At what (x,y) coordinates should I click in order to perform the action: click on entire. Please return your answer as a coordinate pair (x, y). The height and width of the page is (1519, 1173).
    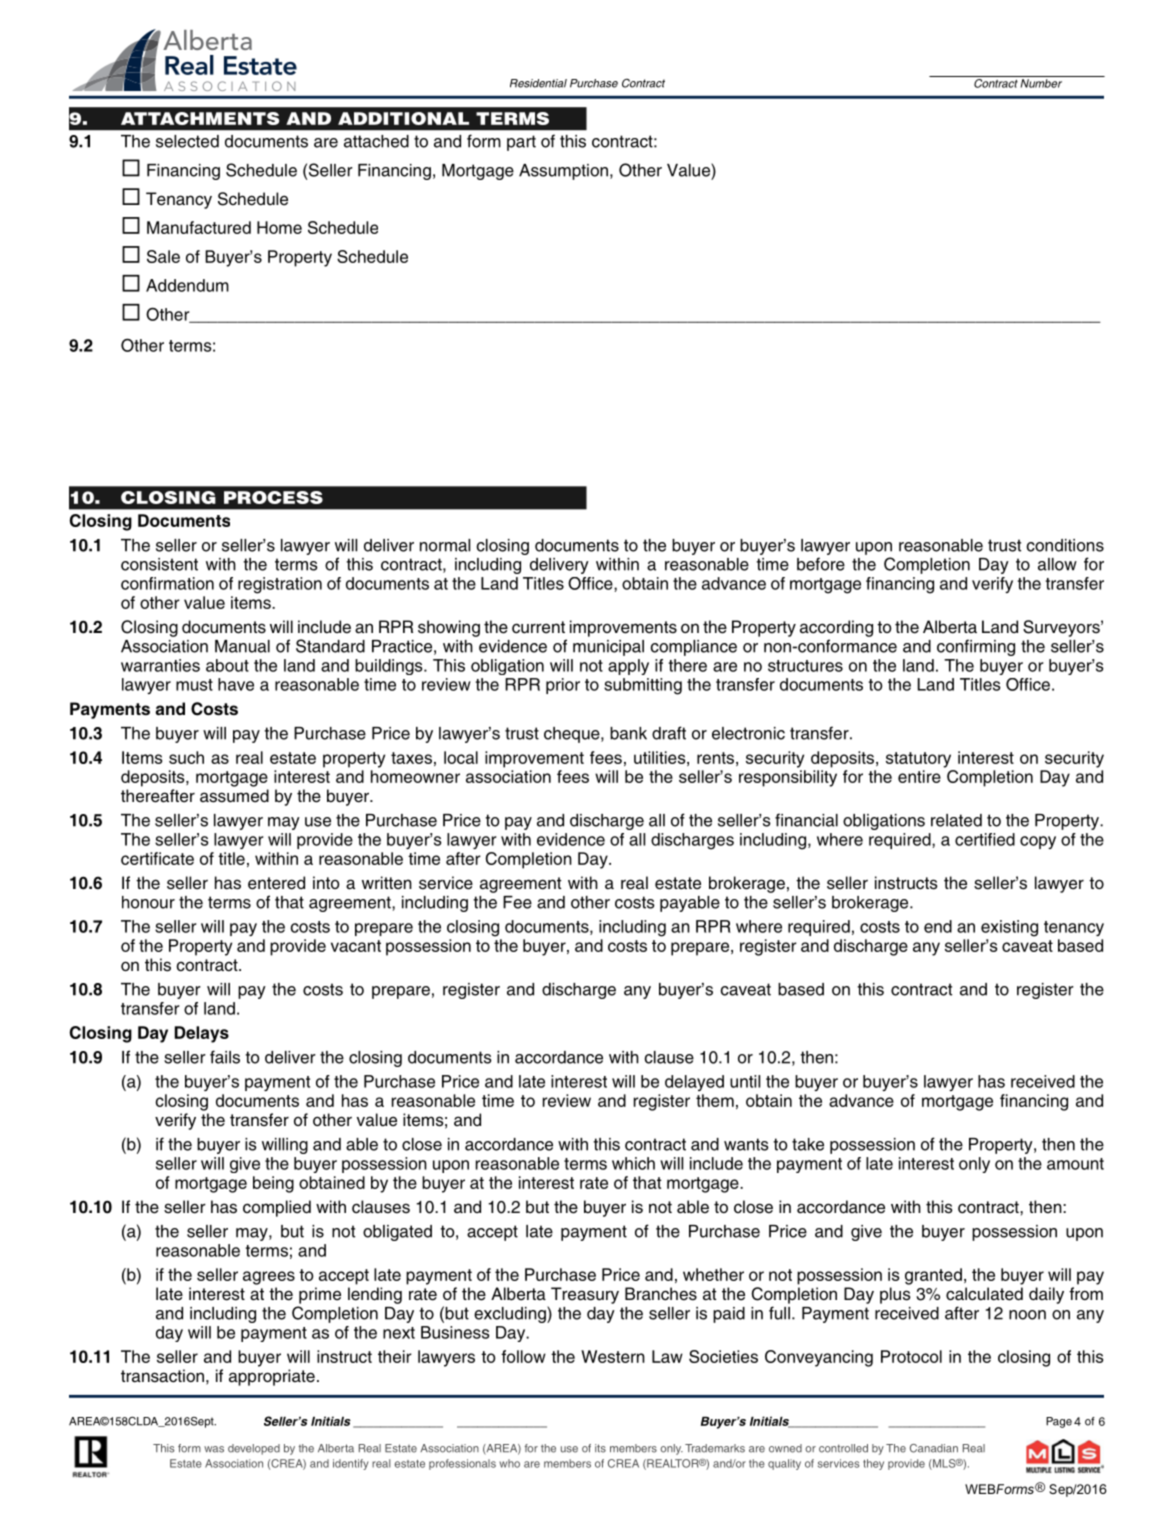
    Looking at the image, I should click on (919, 776).
